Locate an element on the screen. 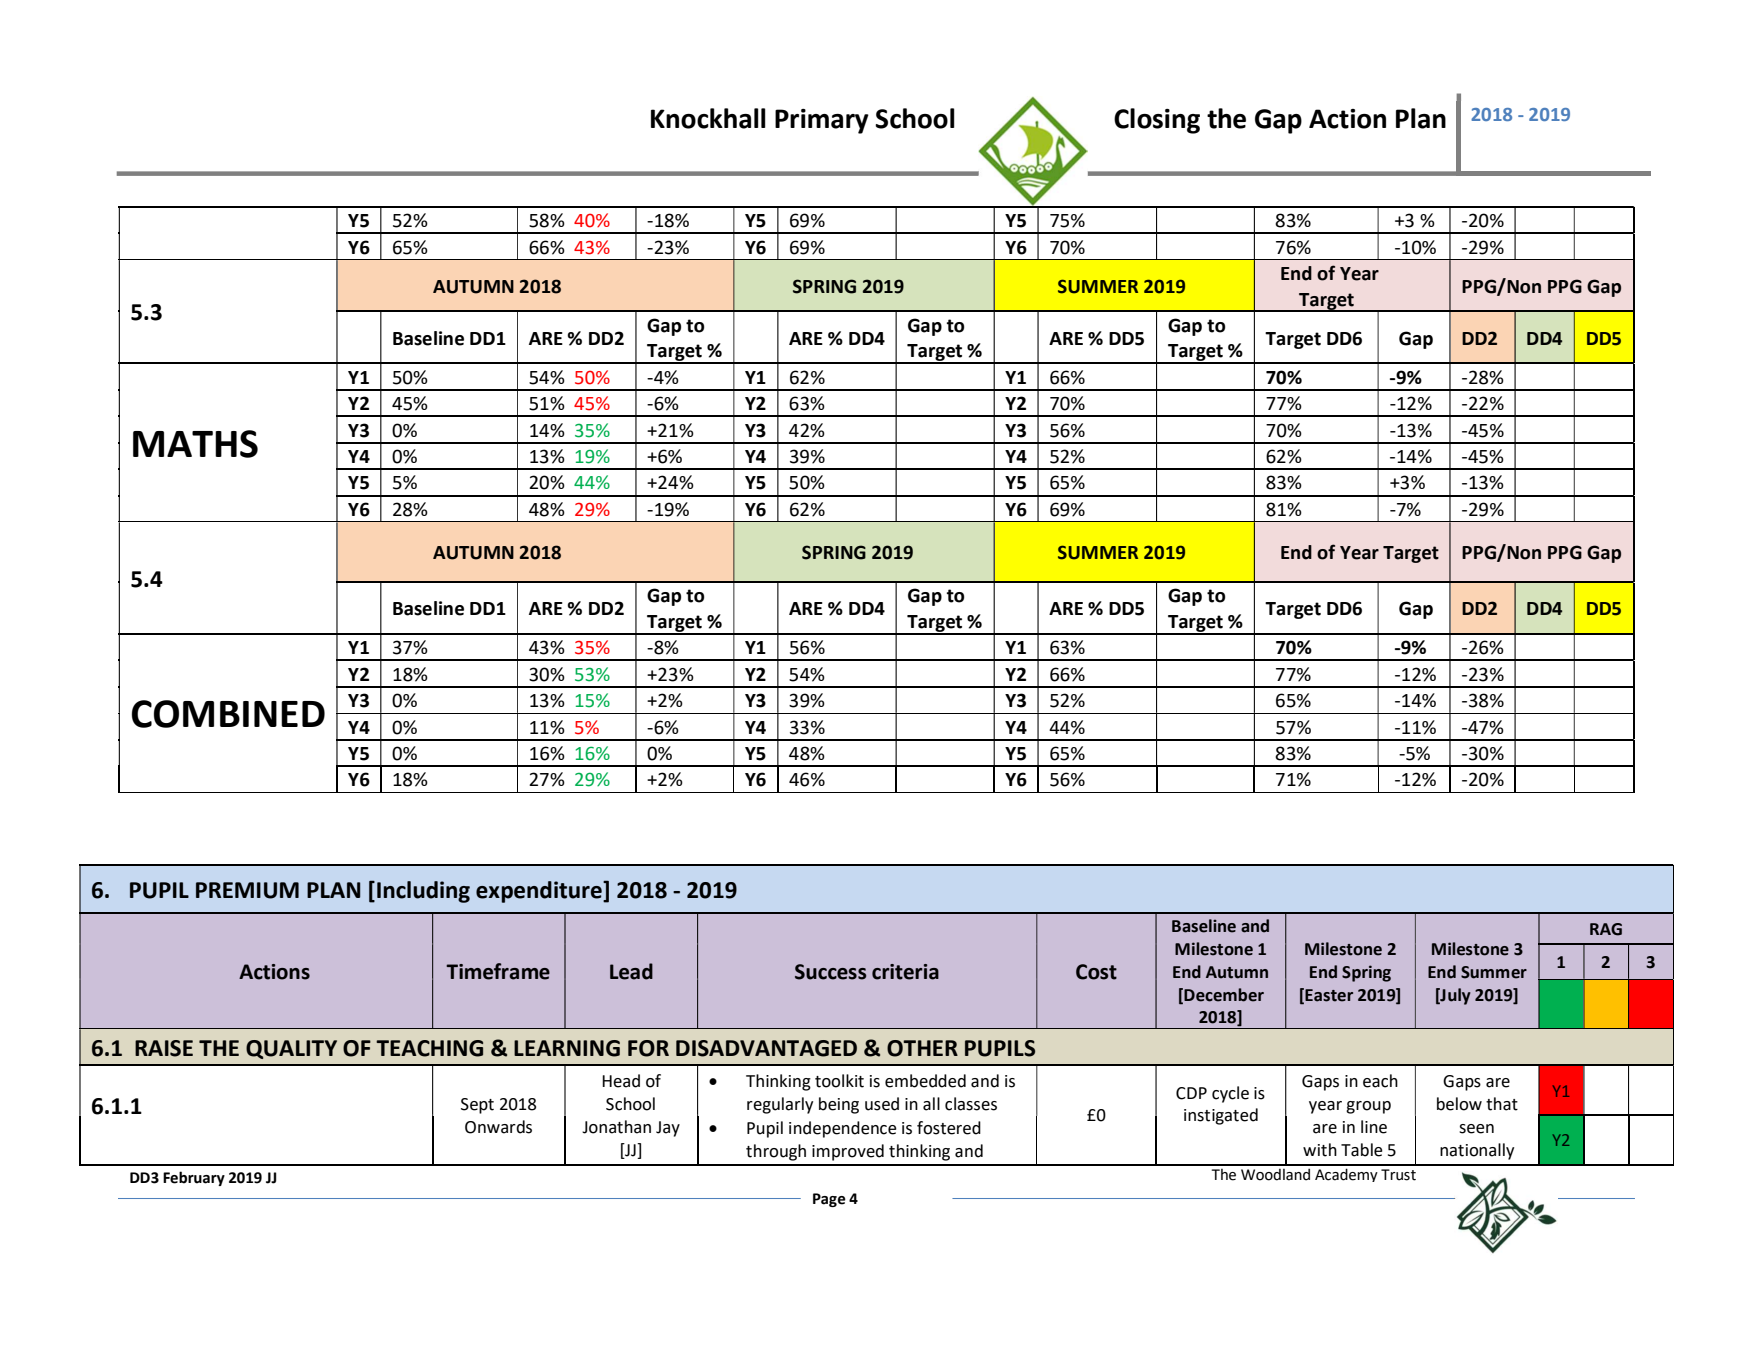 Image resolution: width=1754 pixels, height=1355 pixels. Including is located at coordinates (423, 892).
